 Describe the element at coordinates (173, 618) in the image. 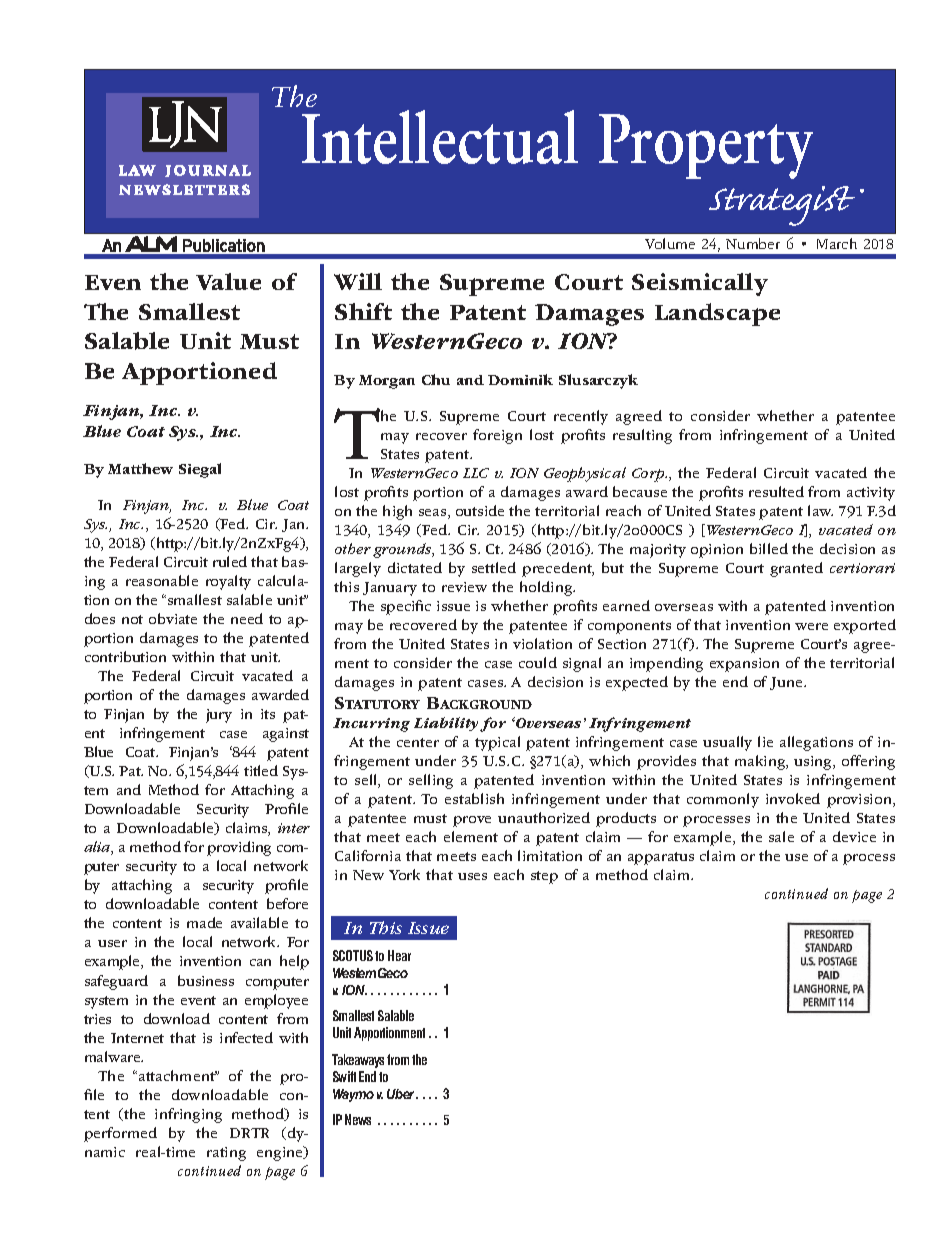

I see `obviate` at that location.
